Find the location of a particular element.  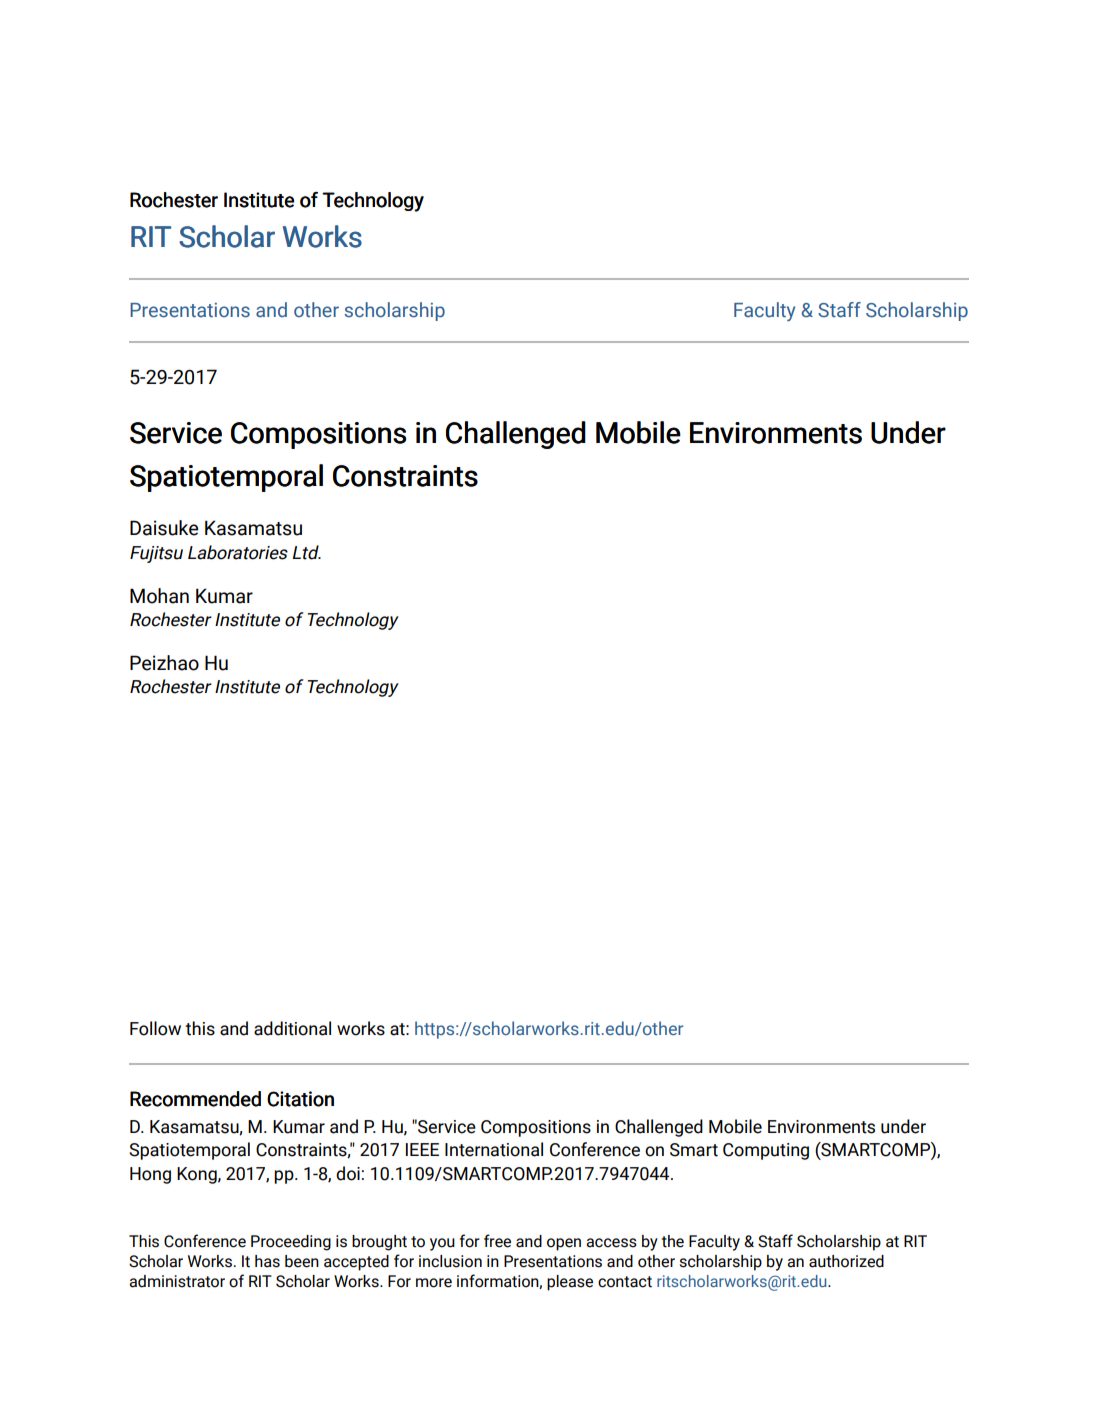

Follow is located at coordinates (155, 1028).
